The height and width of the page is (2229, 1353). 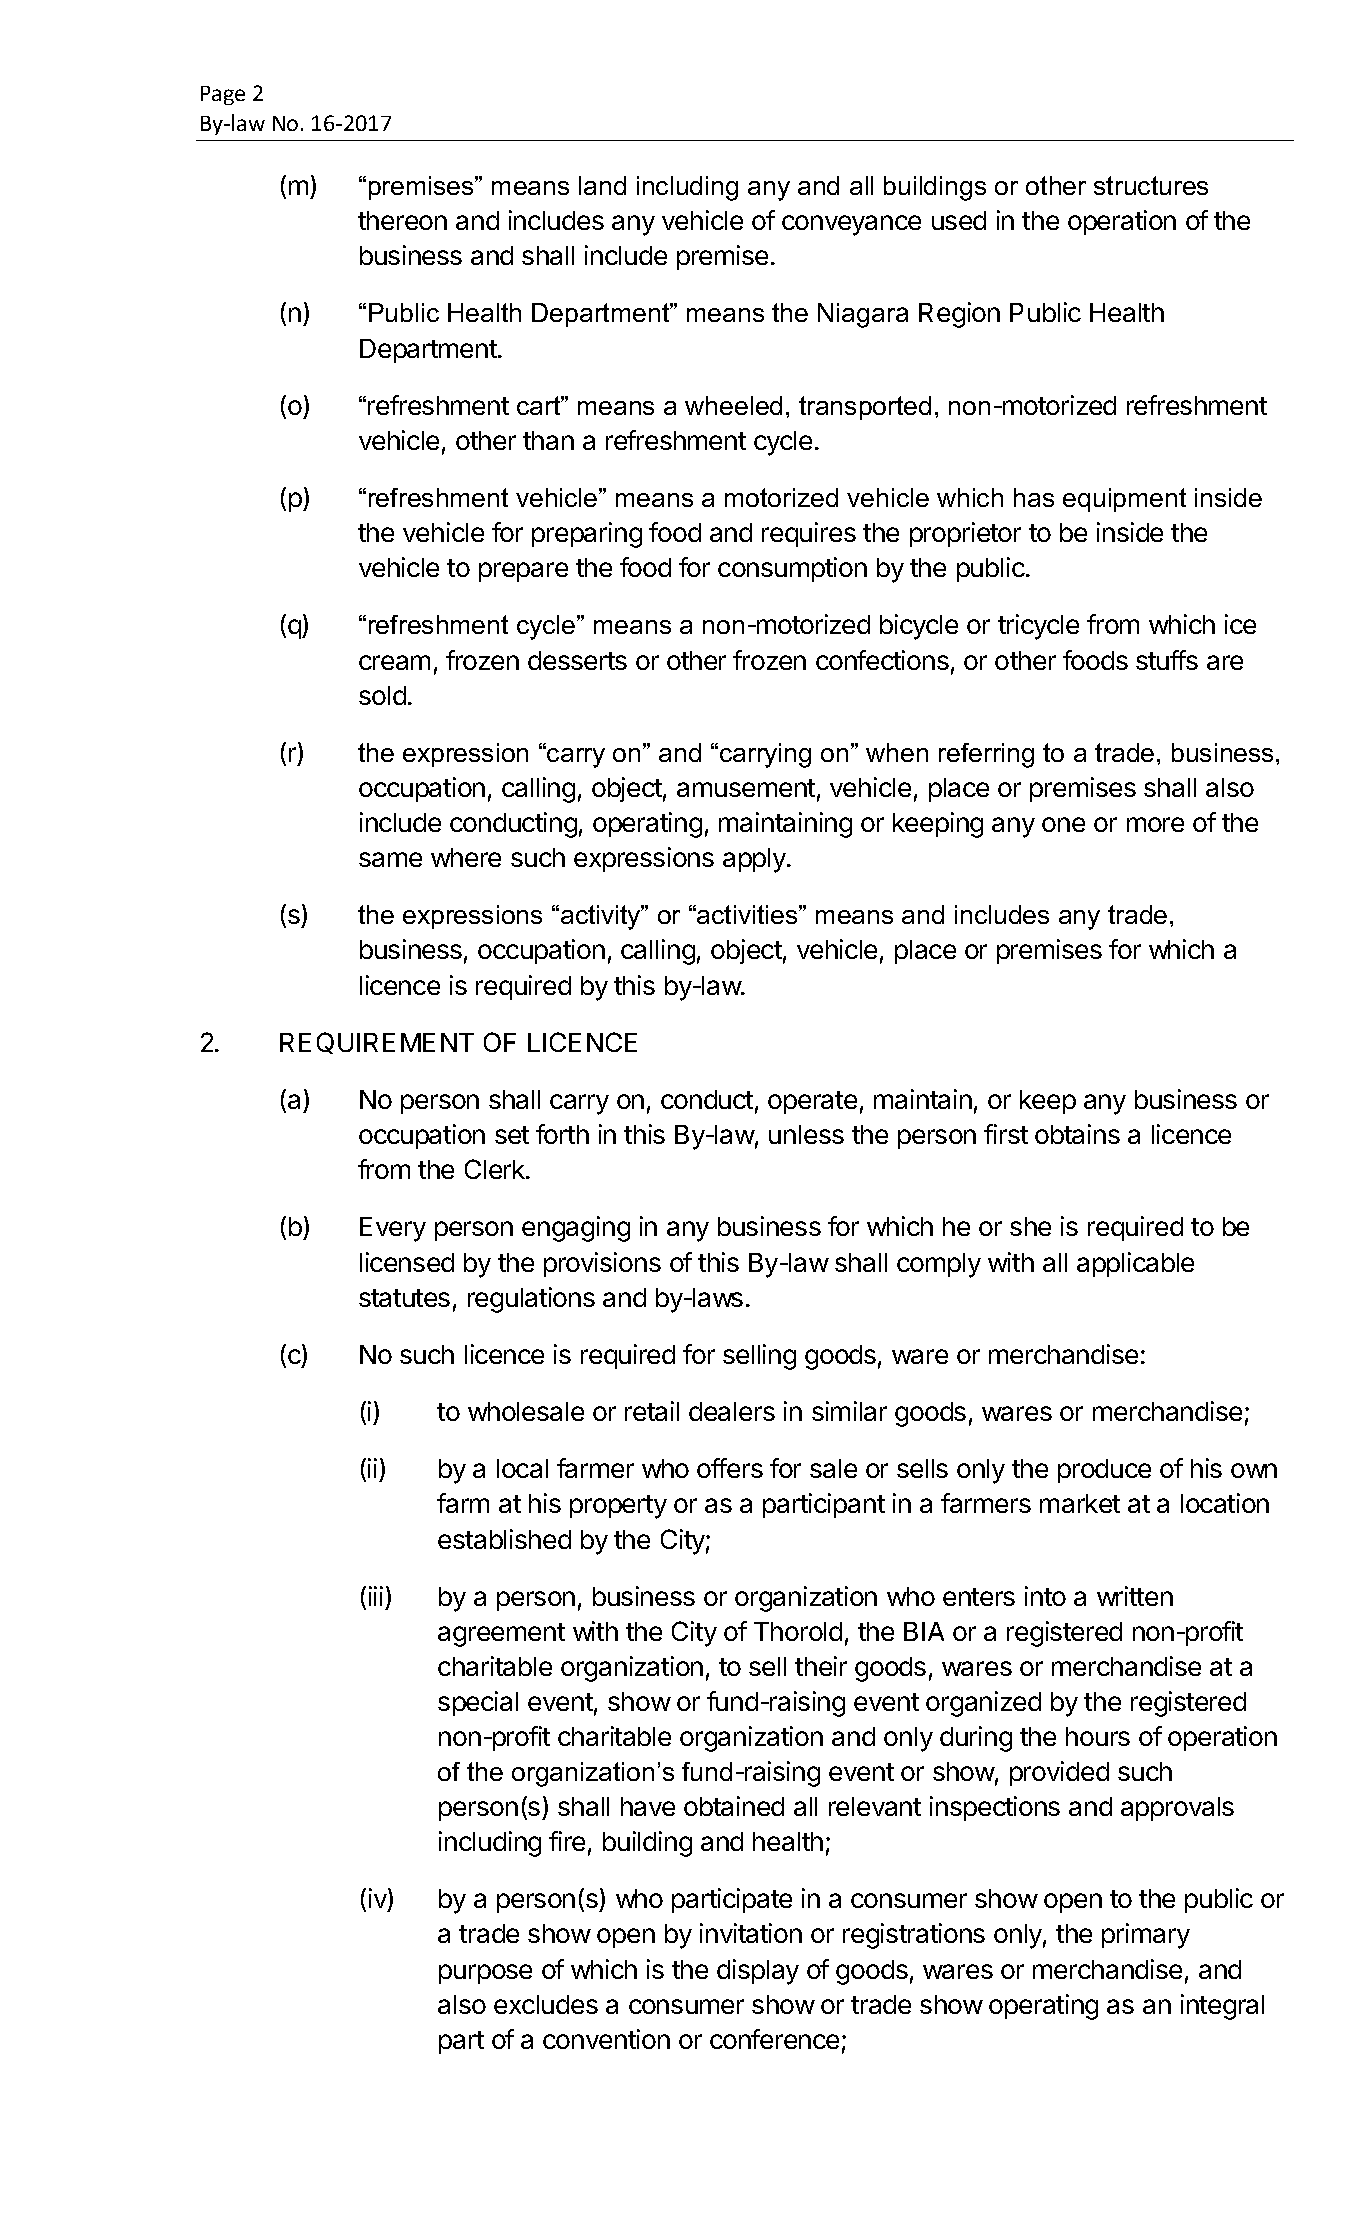 I want to click on amusement, so click(x=746, y=788).
